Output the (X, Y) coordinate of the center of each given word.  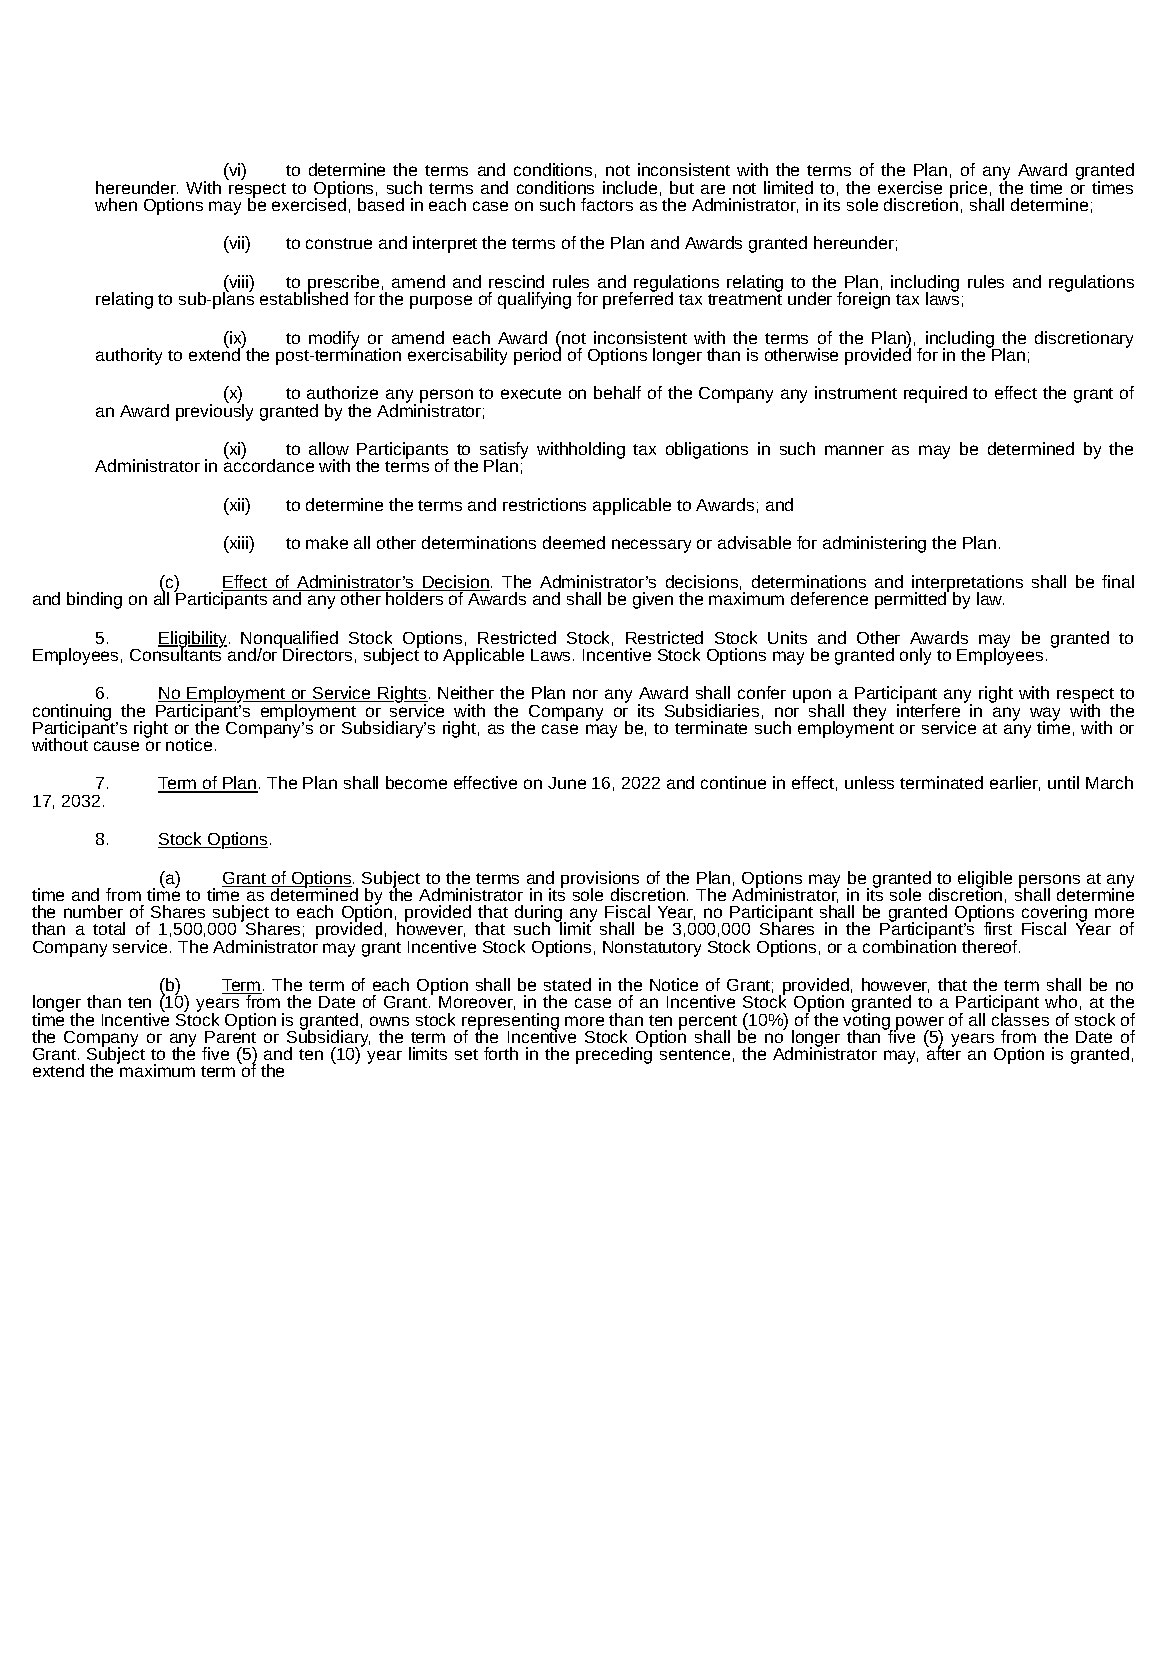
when (116, 204)
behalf (617, 392)
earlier (1015, 783)
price (968, 190)
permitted (912, 599)
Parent (230, 1036)
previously (214, 411)
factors (607, 204)
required (935, 394)
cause (116, 746)
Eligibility (194, 640)
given (653, 600)
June (567, 783)
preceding (614, 1054)
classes (1020, 1018)
